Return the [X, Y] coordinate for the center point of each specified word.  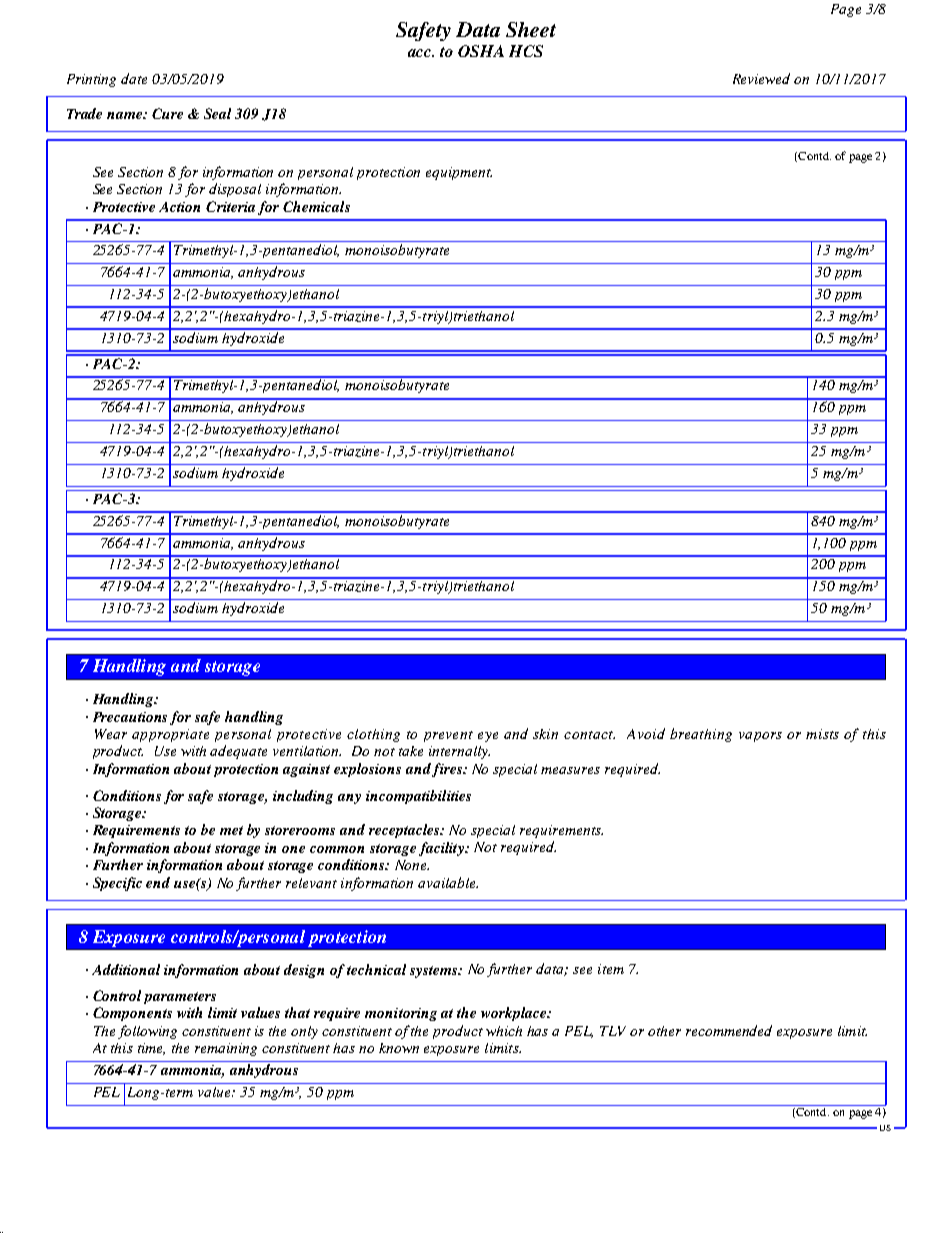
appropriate [170, 735]
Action [179, 207]
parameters [180, 998]
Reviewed [761, 78]
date [134, 78]
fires [448, 770]
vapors [760, 737]
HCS [526, 51]
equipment [459, 173]
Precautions [130, 717]
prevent [448, 736]
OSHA [481, 51]
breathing [701, 735]
